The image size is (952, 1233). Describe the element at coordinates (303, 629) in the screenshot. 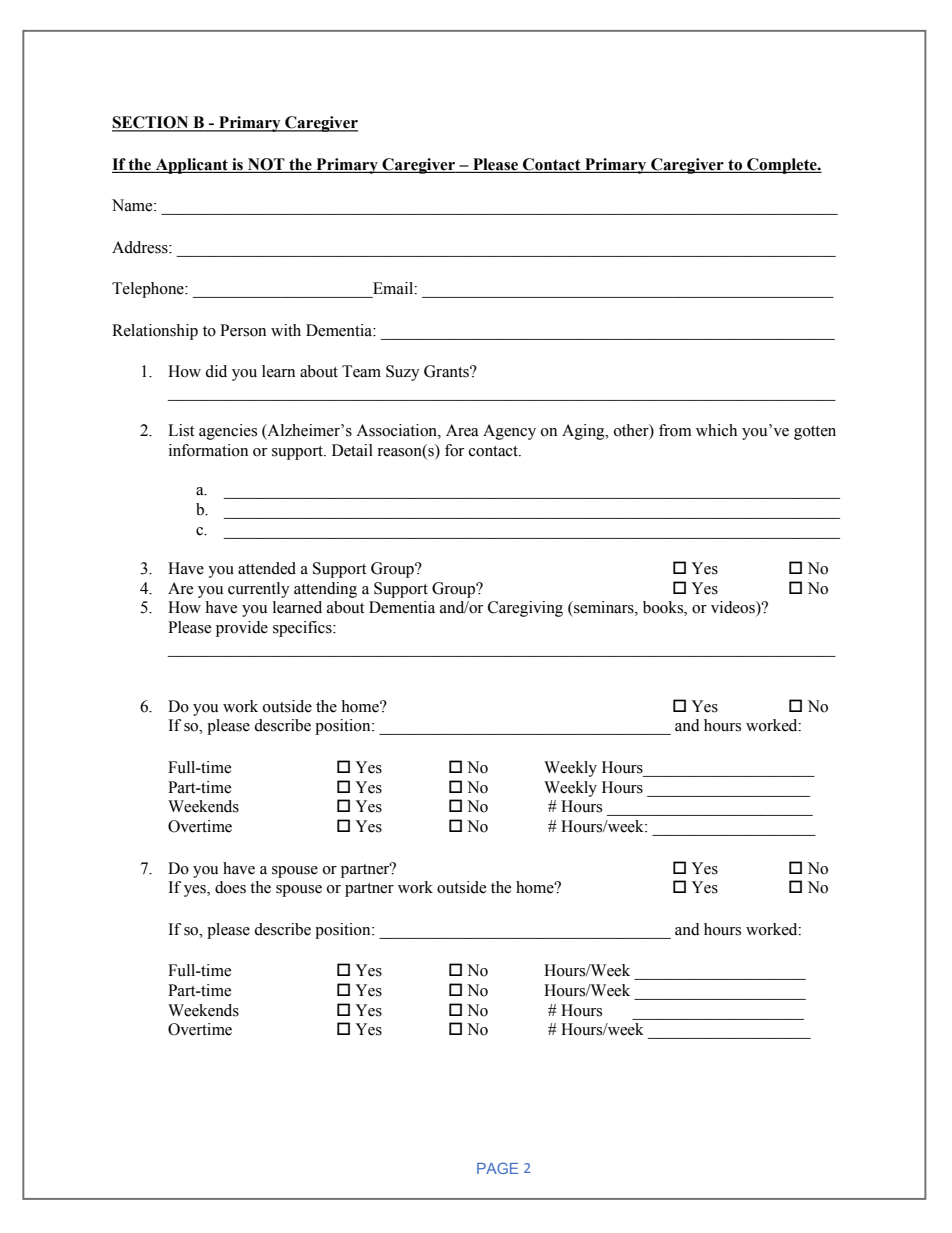

I see `specifics` at that location.
